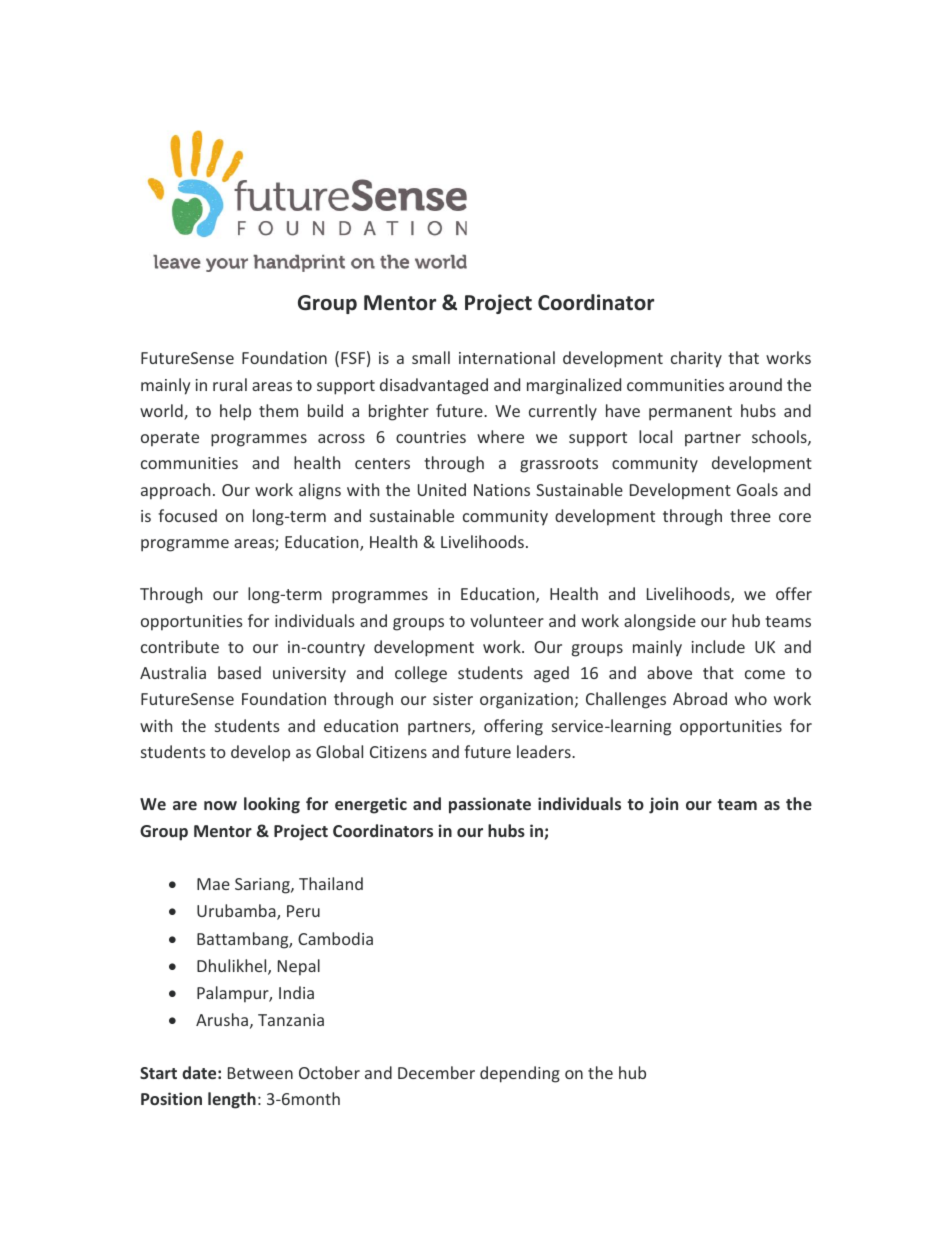 The height and width of the document is (1233, 952). Describe the element at coordinates (520, 1074) in the document. I see `depending` at that location.
